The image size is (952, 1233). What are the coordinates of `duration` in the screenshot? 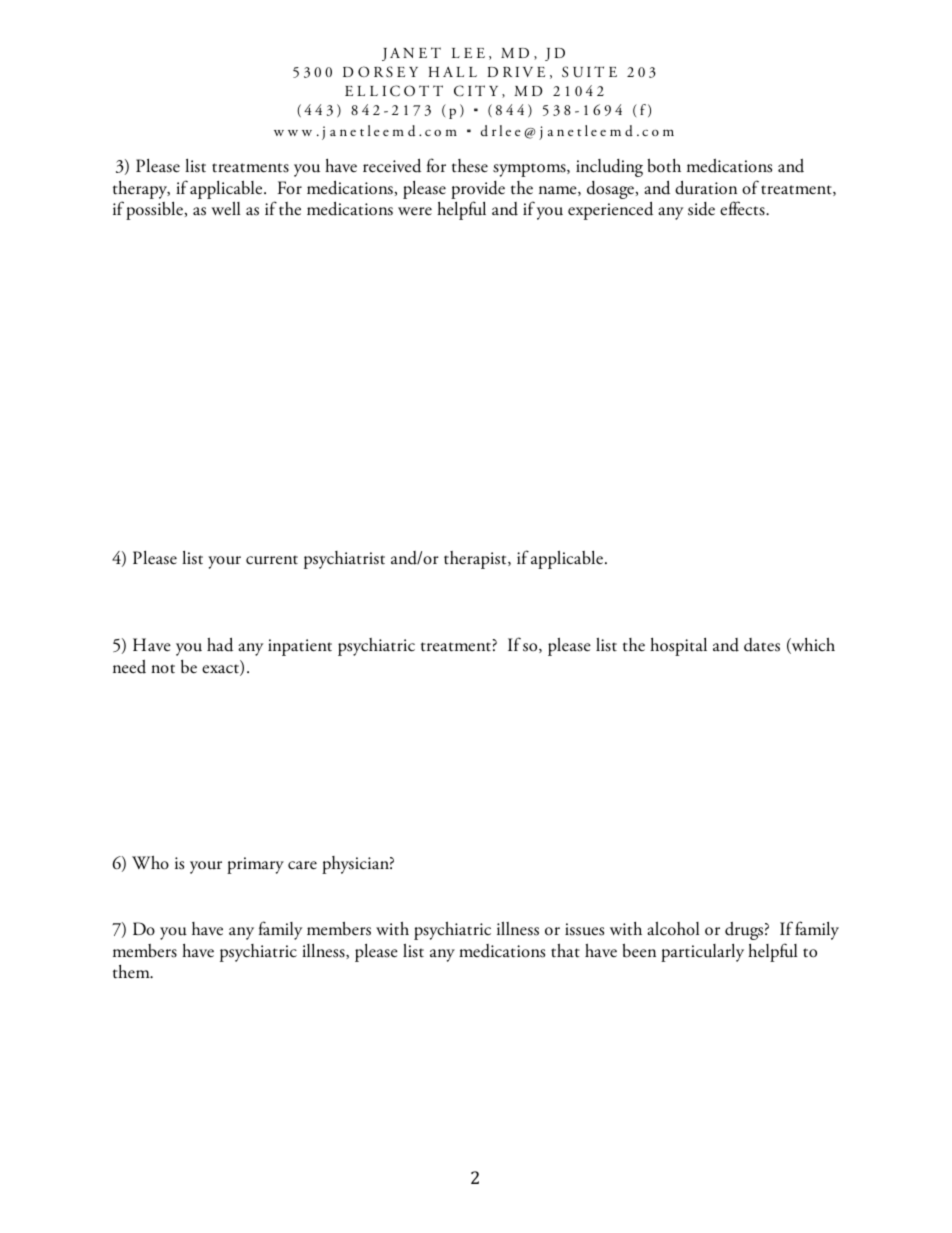 It's located at (706, 187).
